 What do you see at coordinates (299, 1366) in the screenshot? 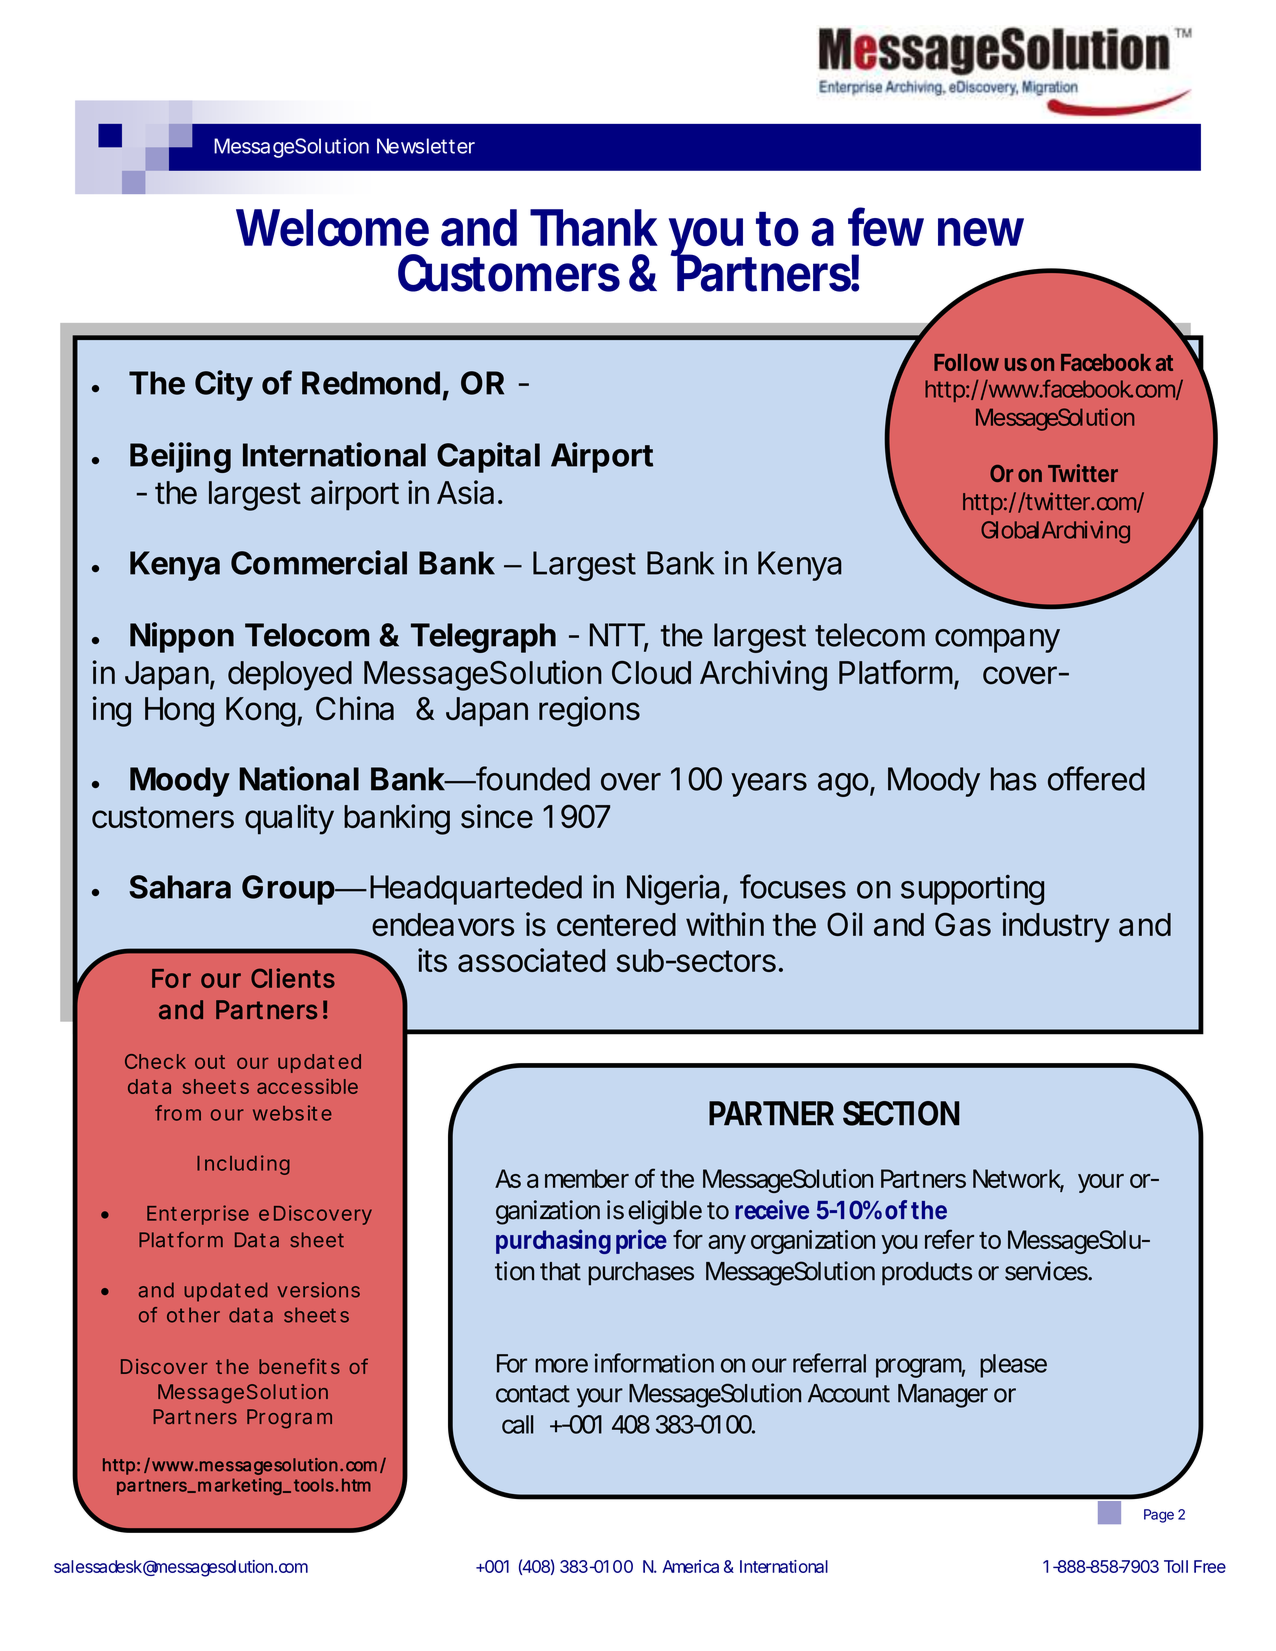
I see `benefits` at bounding box center [299, 1366].
